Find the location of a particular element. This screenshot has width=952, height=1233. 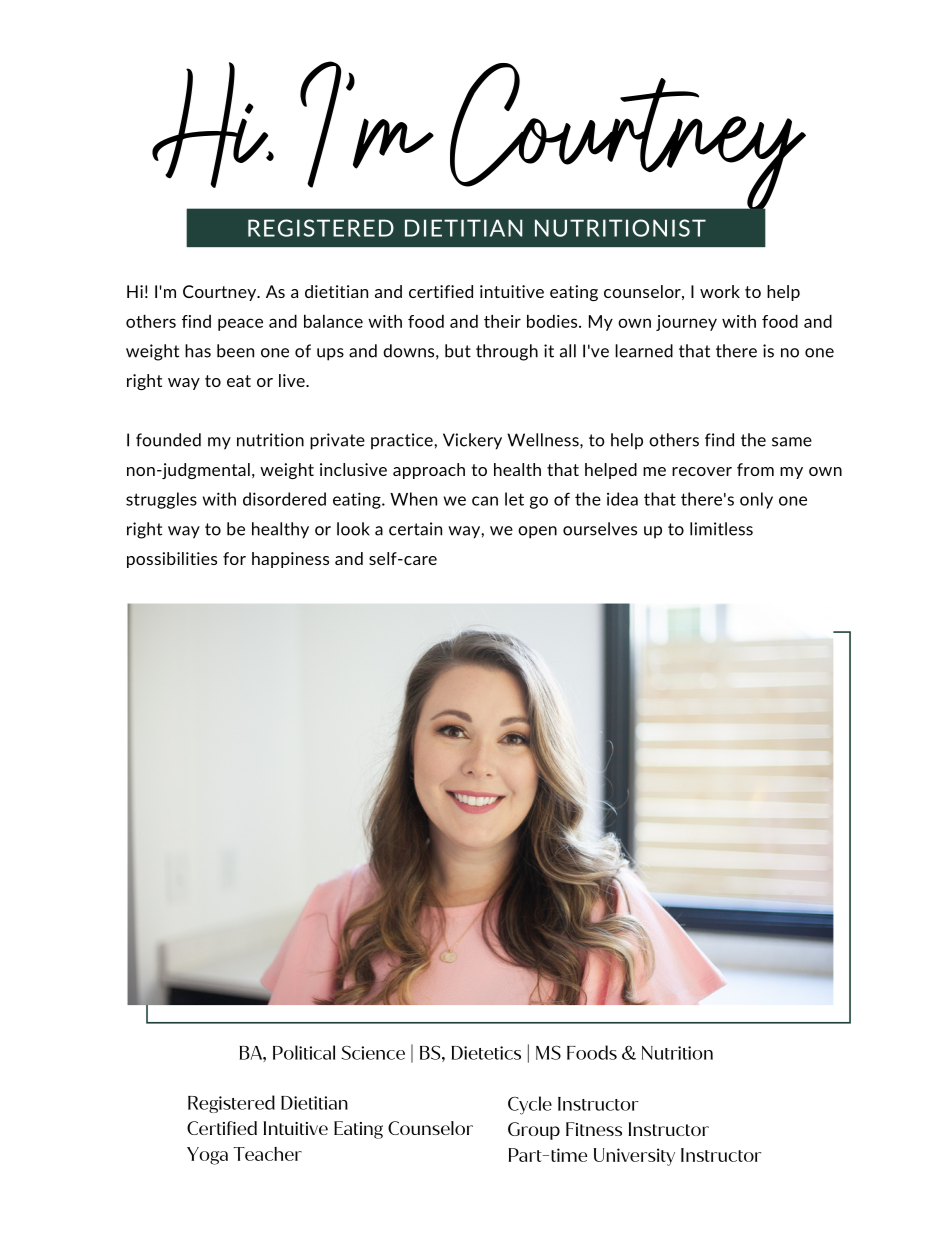

for is located at coordinates (234, 558).
